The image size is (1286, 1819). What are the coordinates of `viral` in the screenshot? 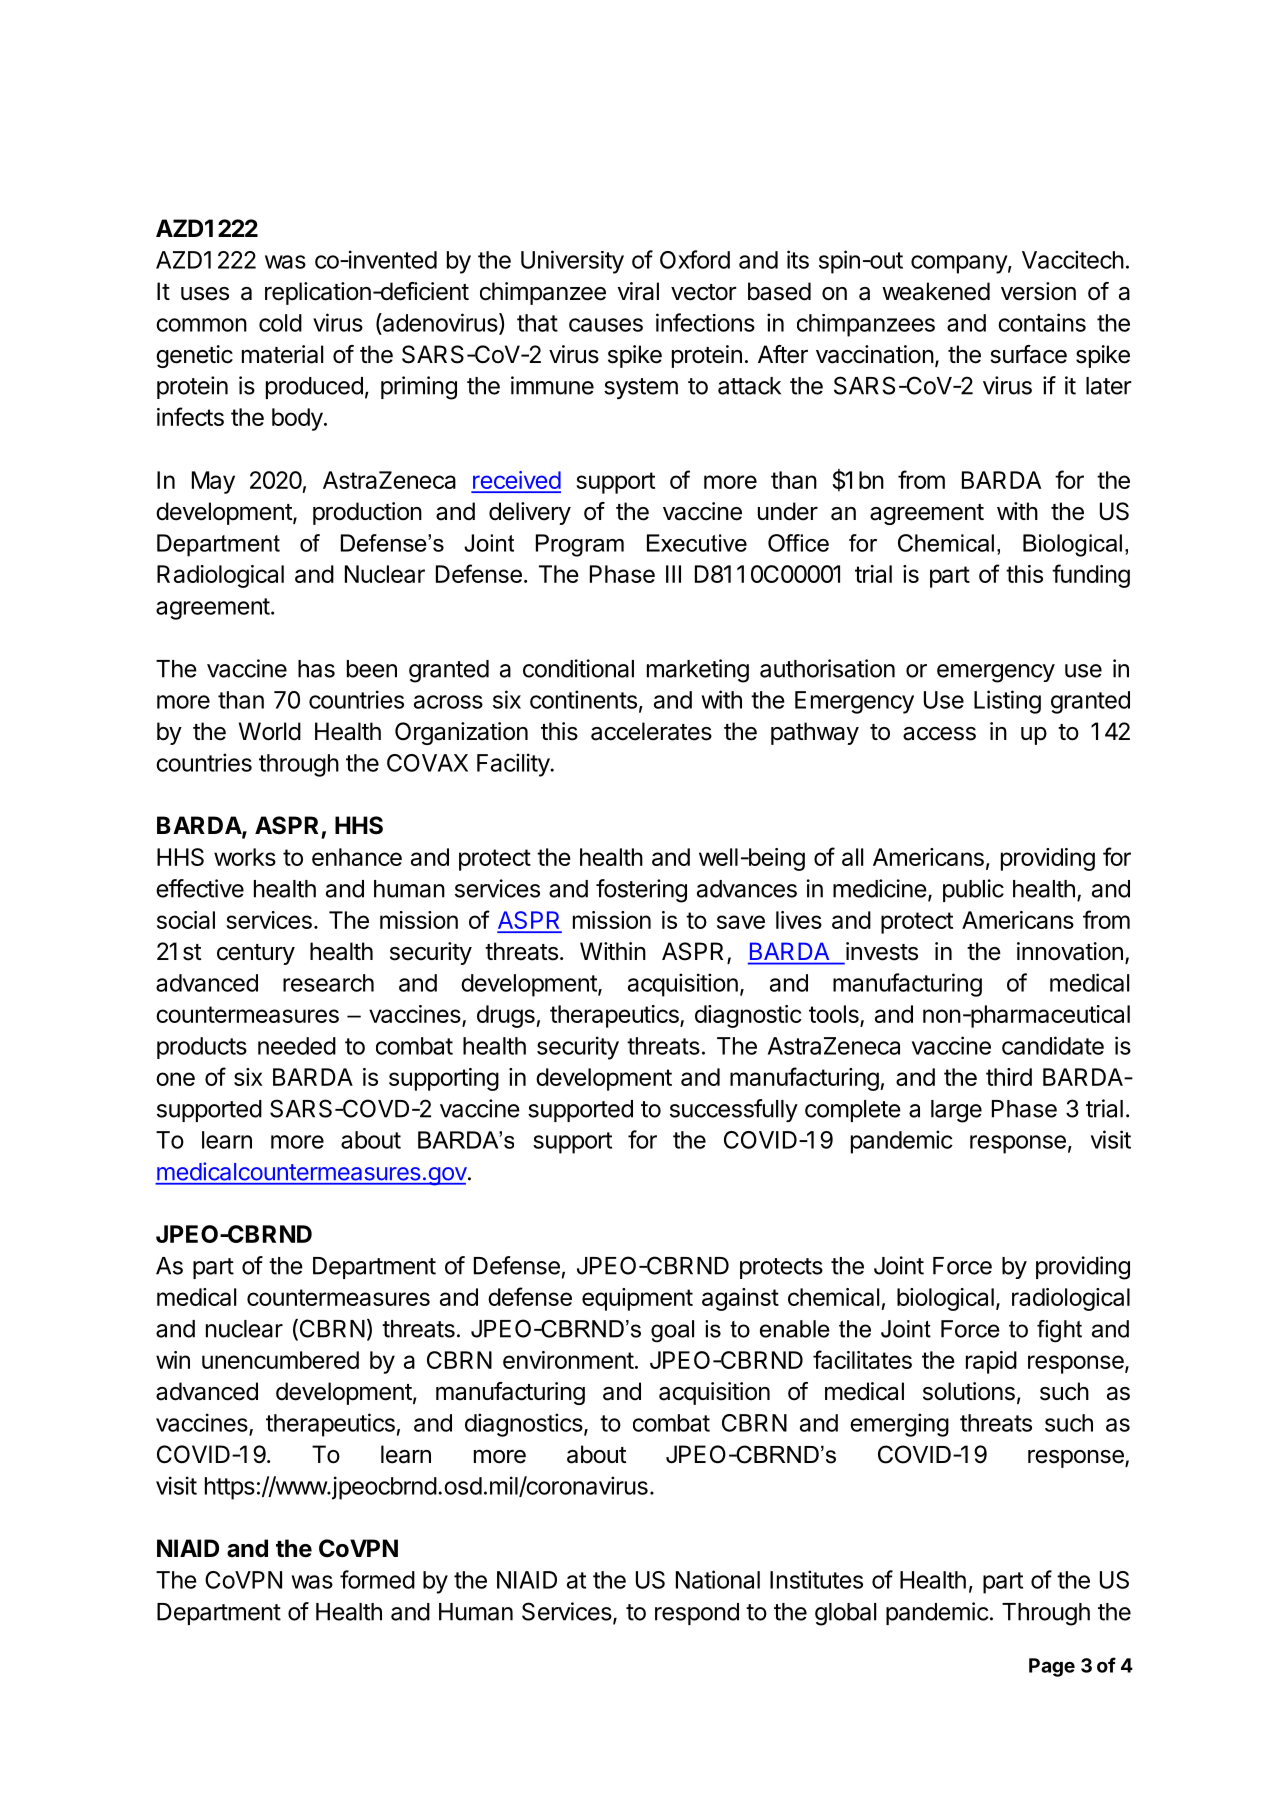 It's located at (638, 291).
